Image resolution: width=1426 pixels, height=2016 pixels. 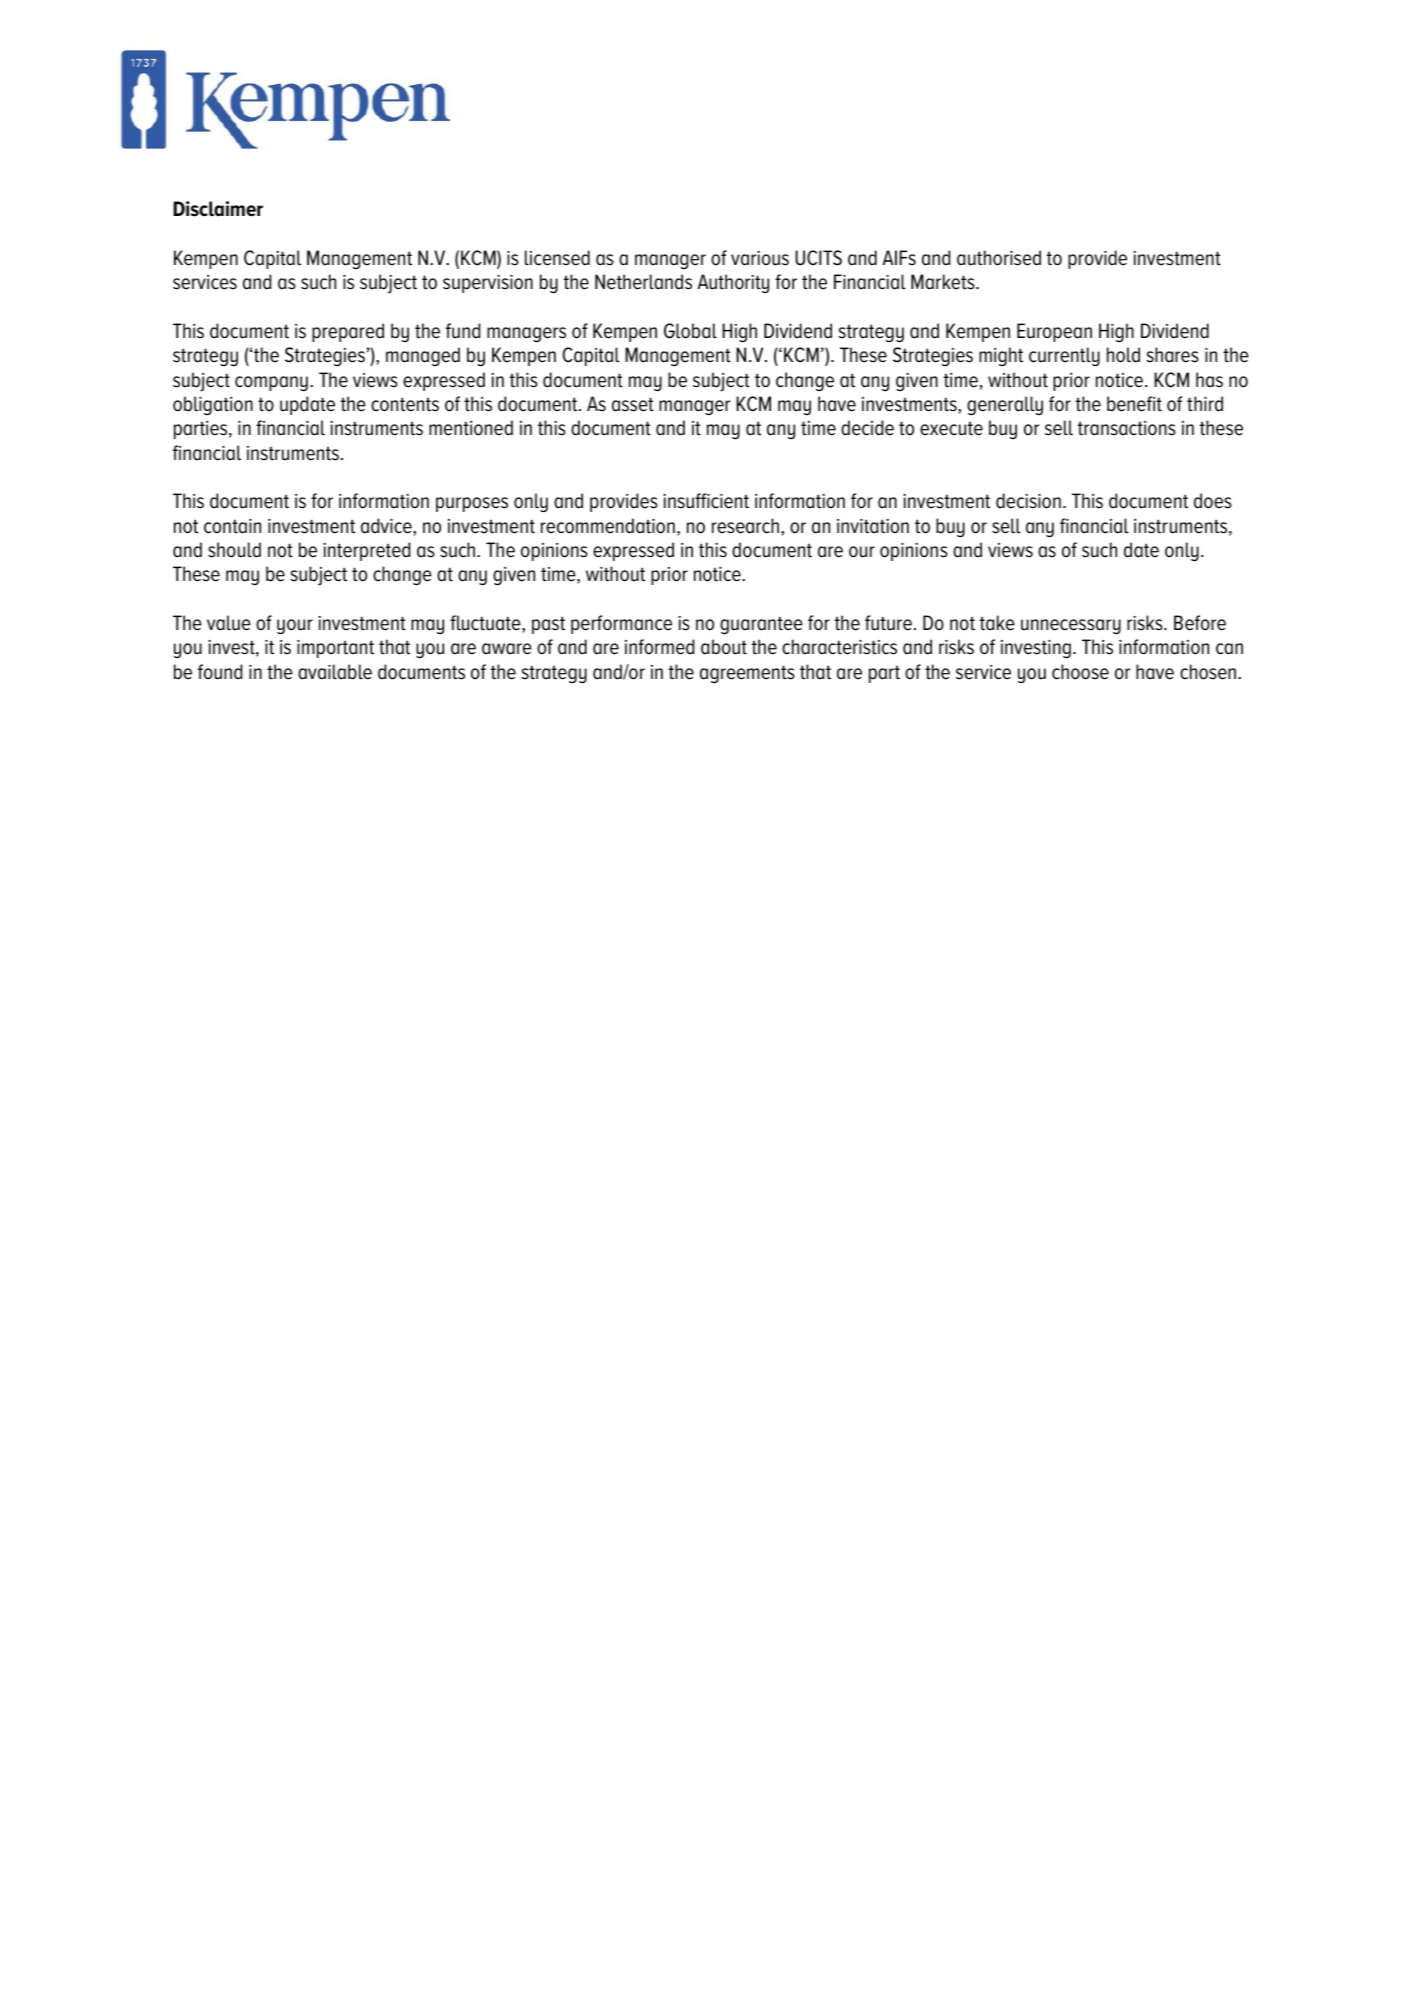 What do you see at coordinates (335, 649) in the screenshot?
I see `important` at bounding box center [335, 649].
